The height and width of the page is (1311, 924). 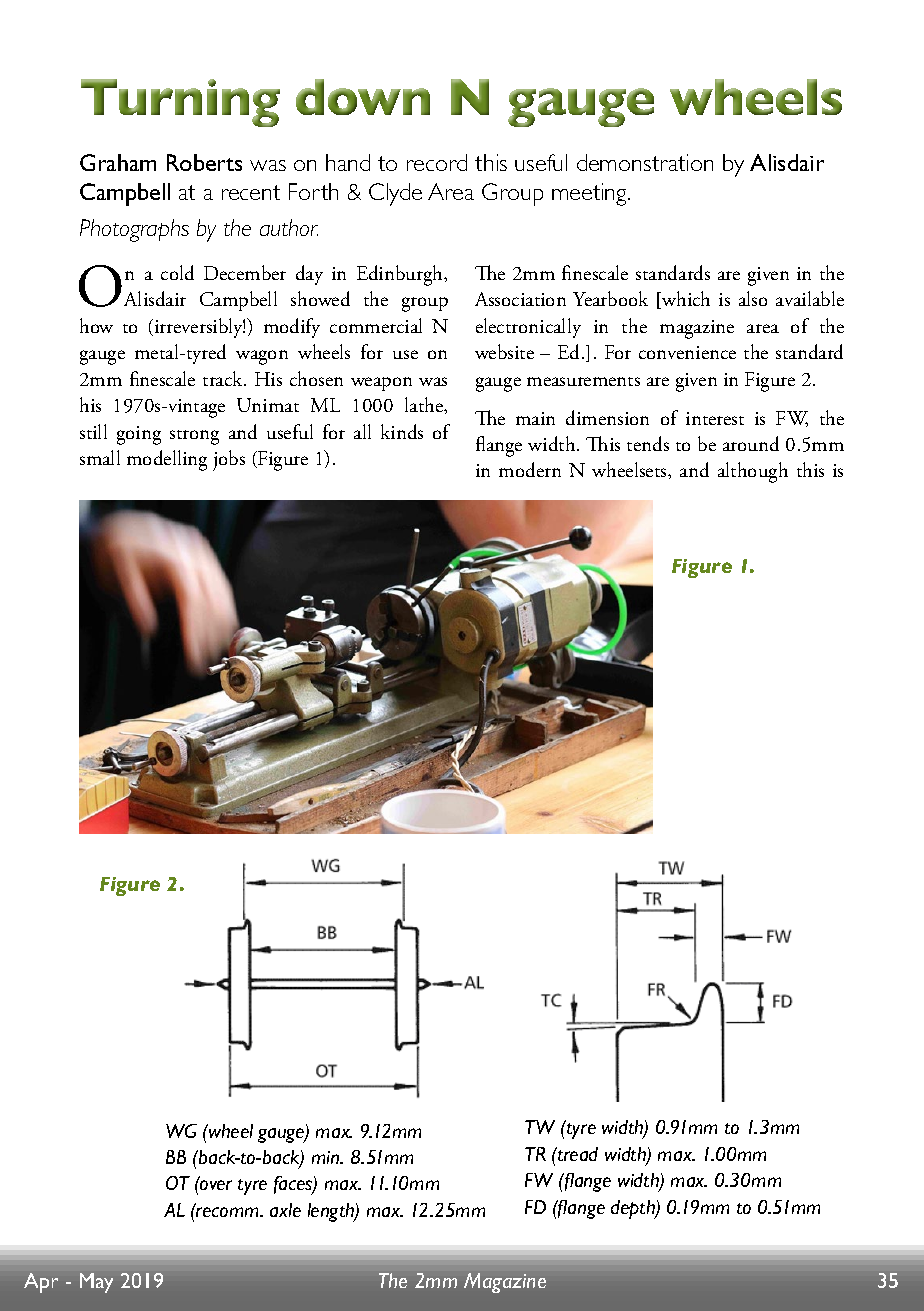 What do you see at coordinates (180, 103) in the page?
I see `Turning` at bounding box center [180, 103].
